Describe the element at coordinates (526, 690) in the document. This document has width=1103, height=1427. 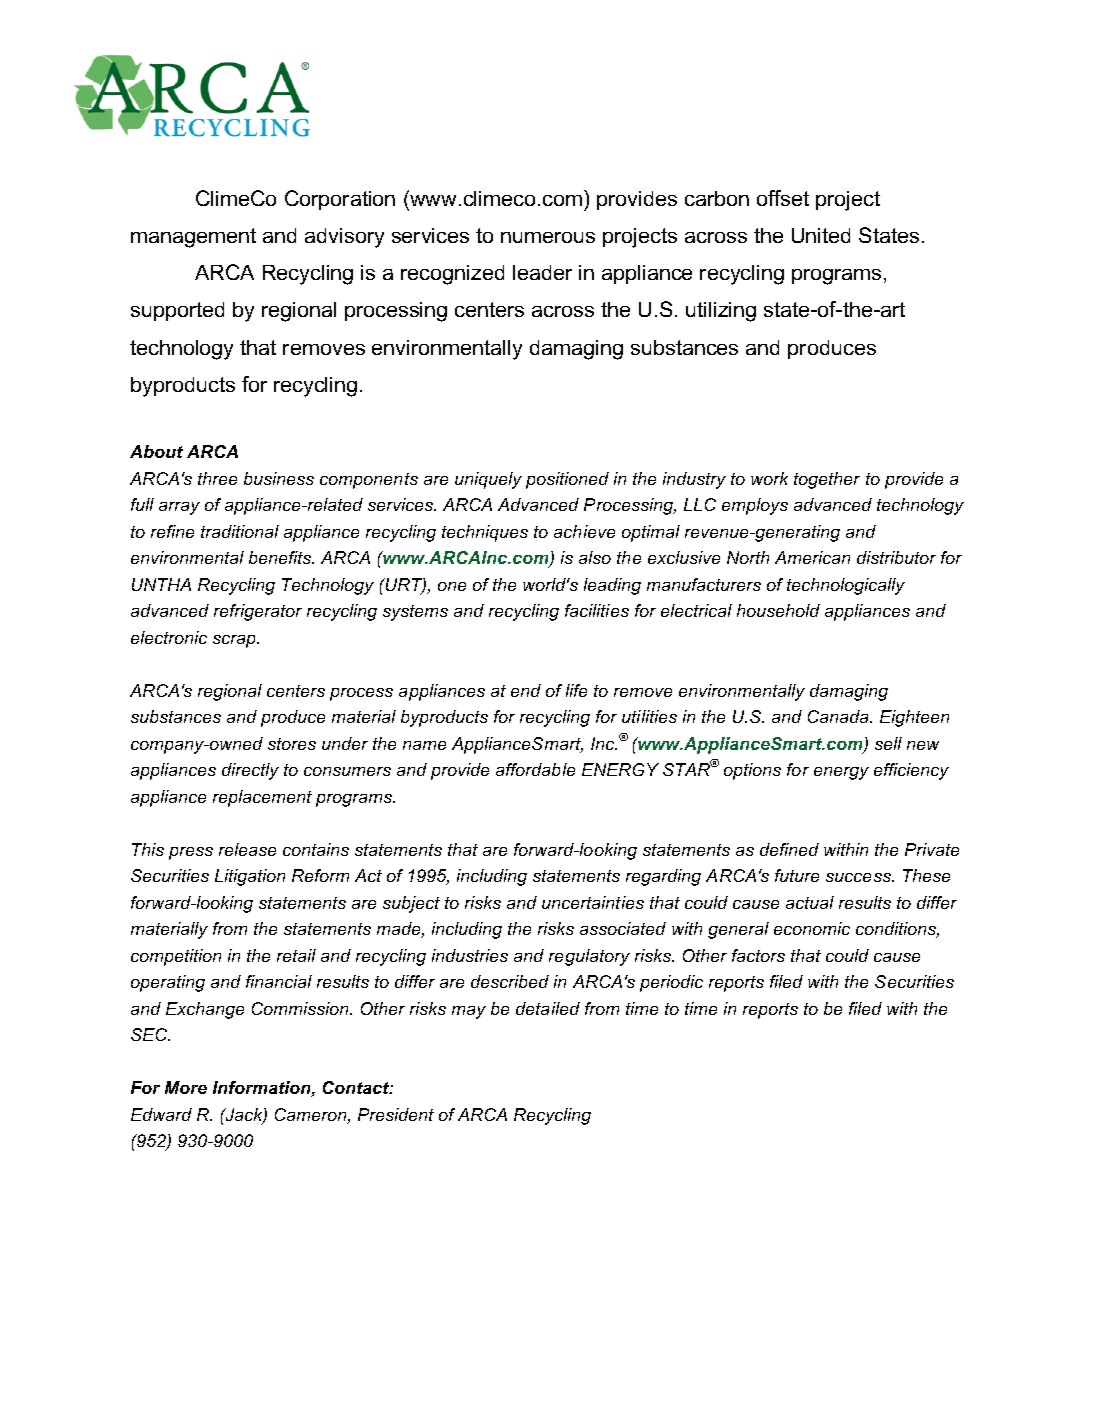
I see `end` at that location.
